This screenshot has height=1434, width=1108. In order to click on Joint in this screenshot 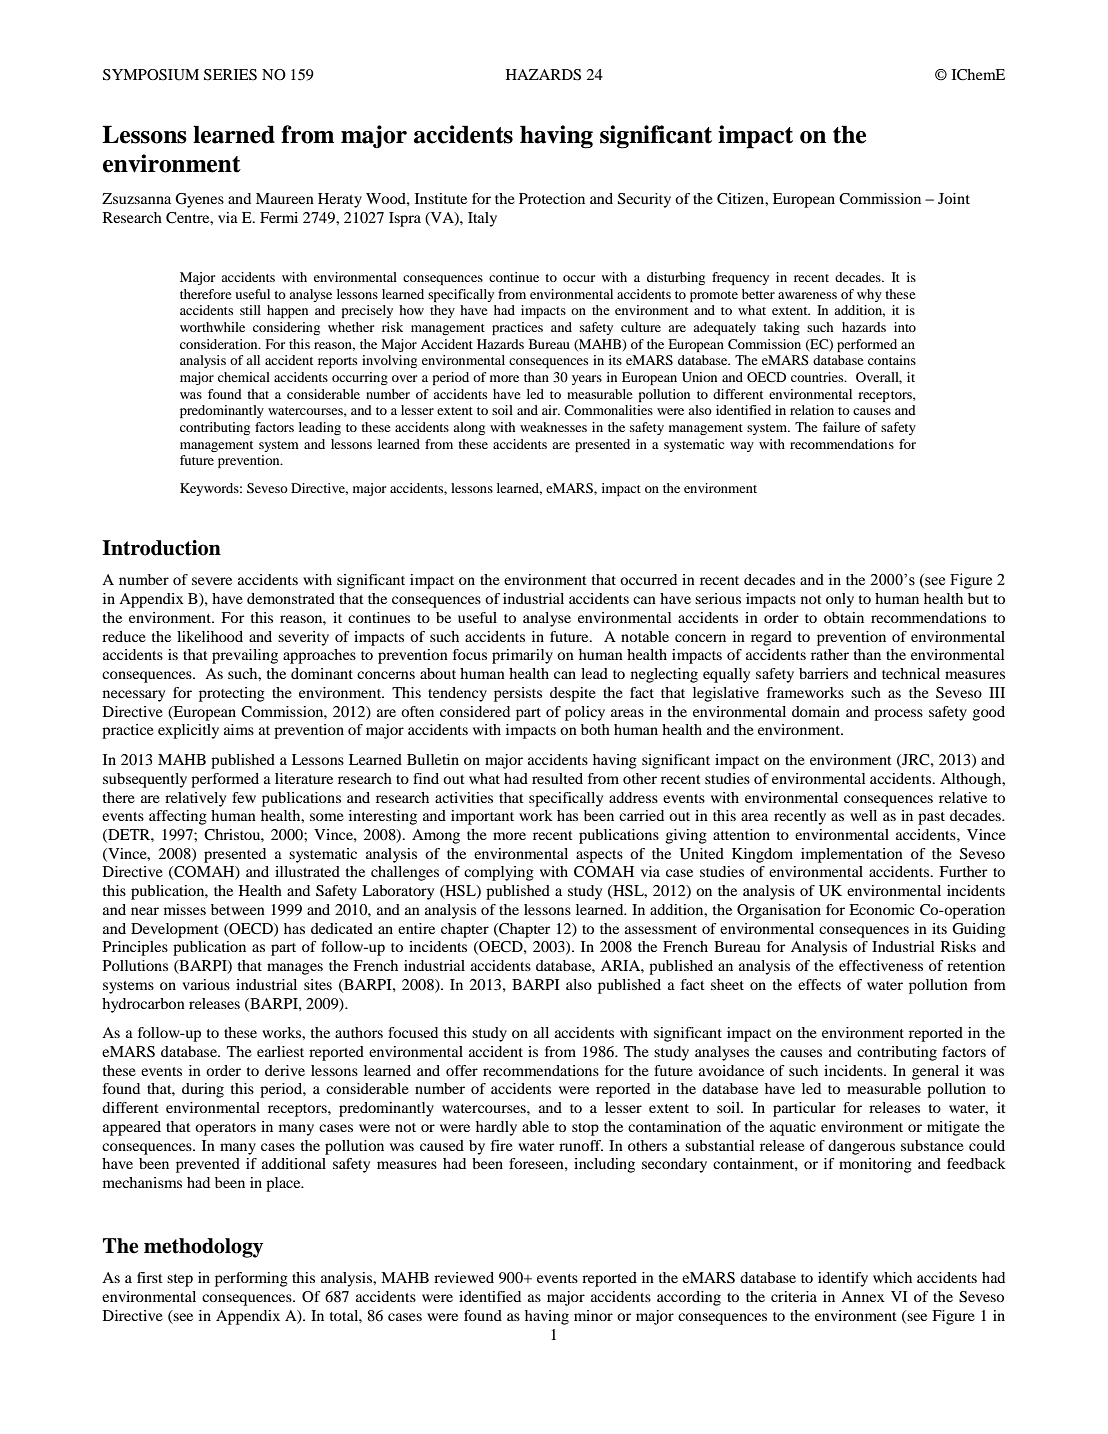, I will do `click(954, 198)`.
